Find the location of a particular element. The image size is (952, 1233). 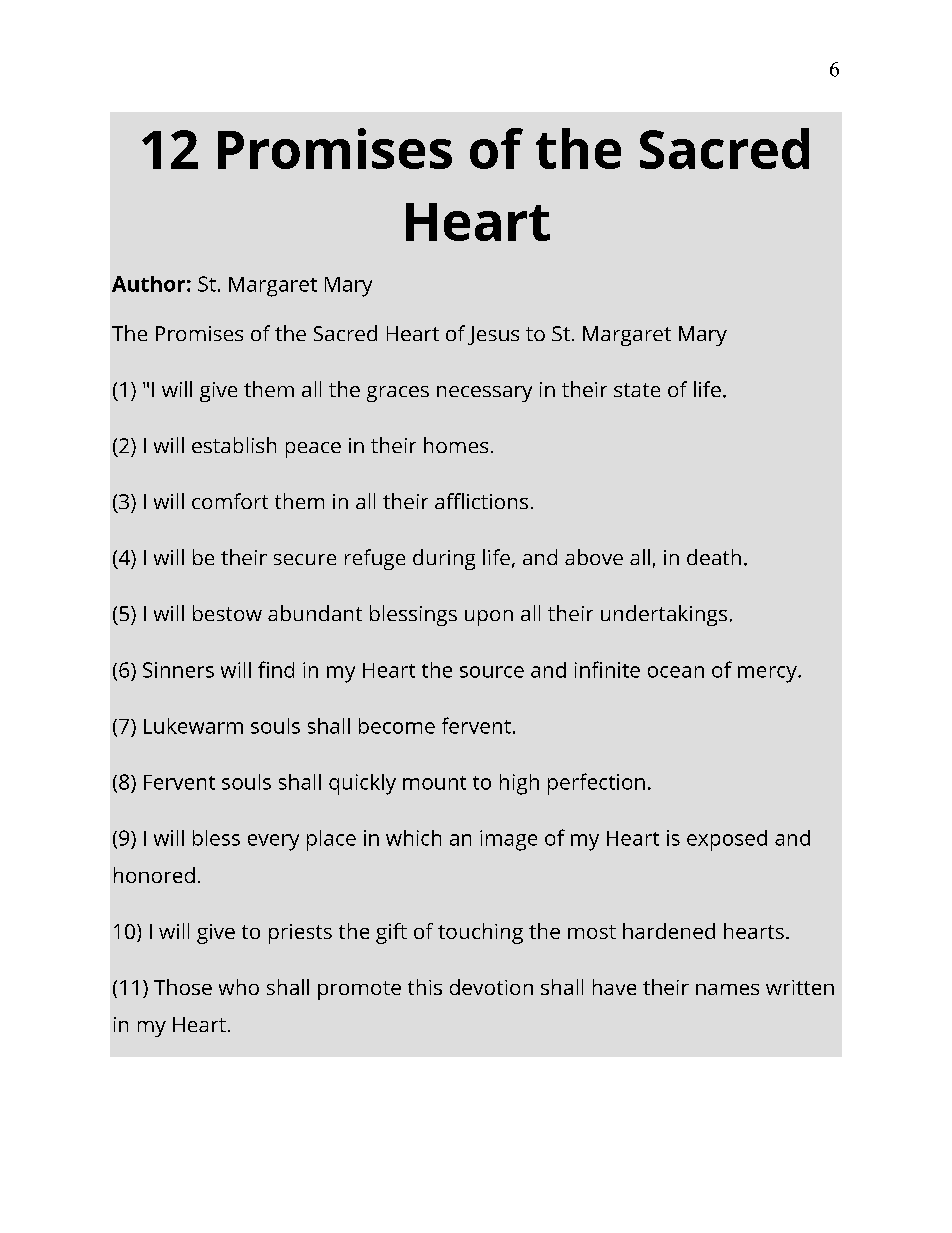

state is located at coordinates (637, 390).
